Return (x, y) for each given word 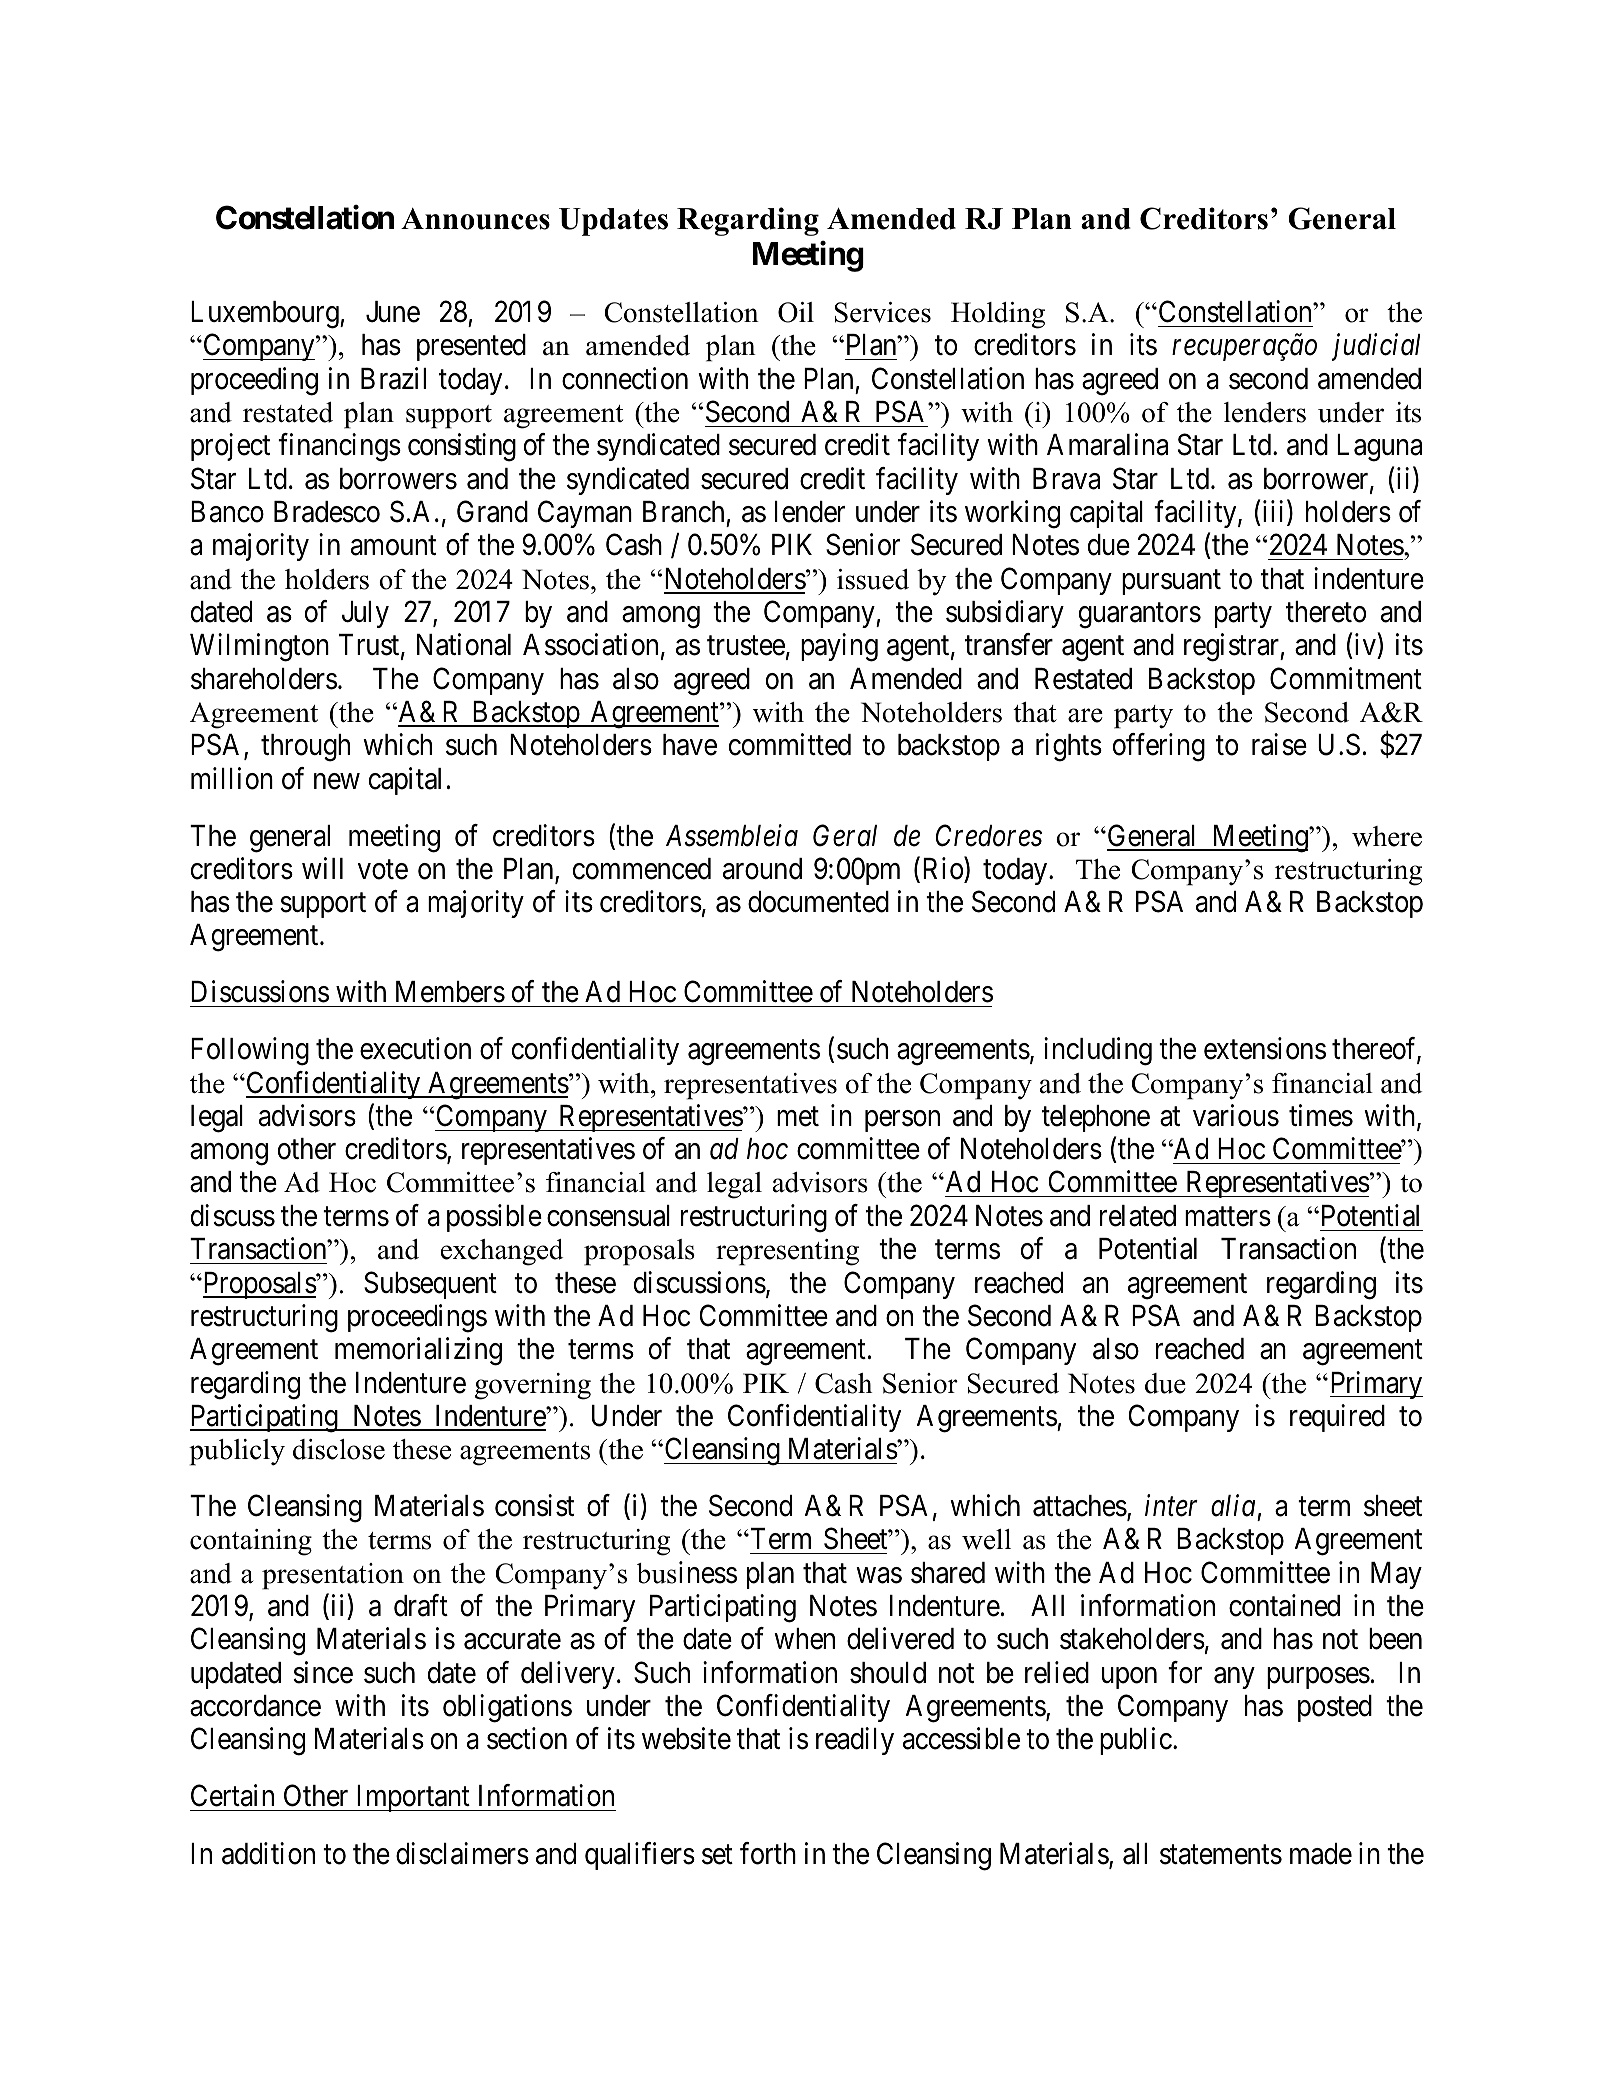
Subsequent (430, 1285)
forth (768, 1853)
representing (787, 1252)
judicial (1376, 347)
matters (1228, 1217)
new (337, 781)
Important (413, 1798)
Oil (796, 312)
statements (1221, 1855)
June (393, 312)
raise (1279, 745)
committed (790, 745)
